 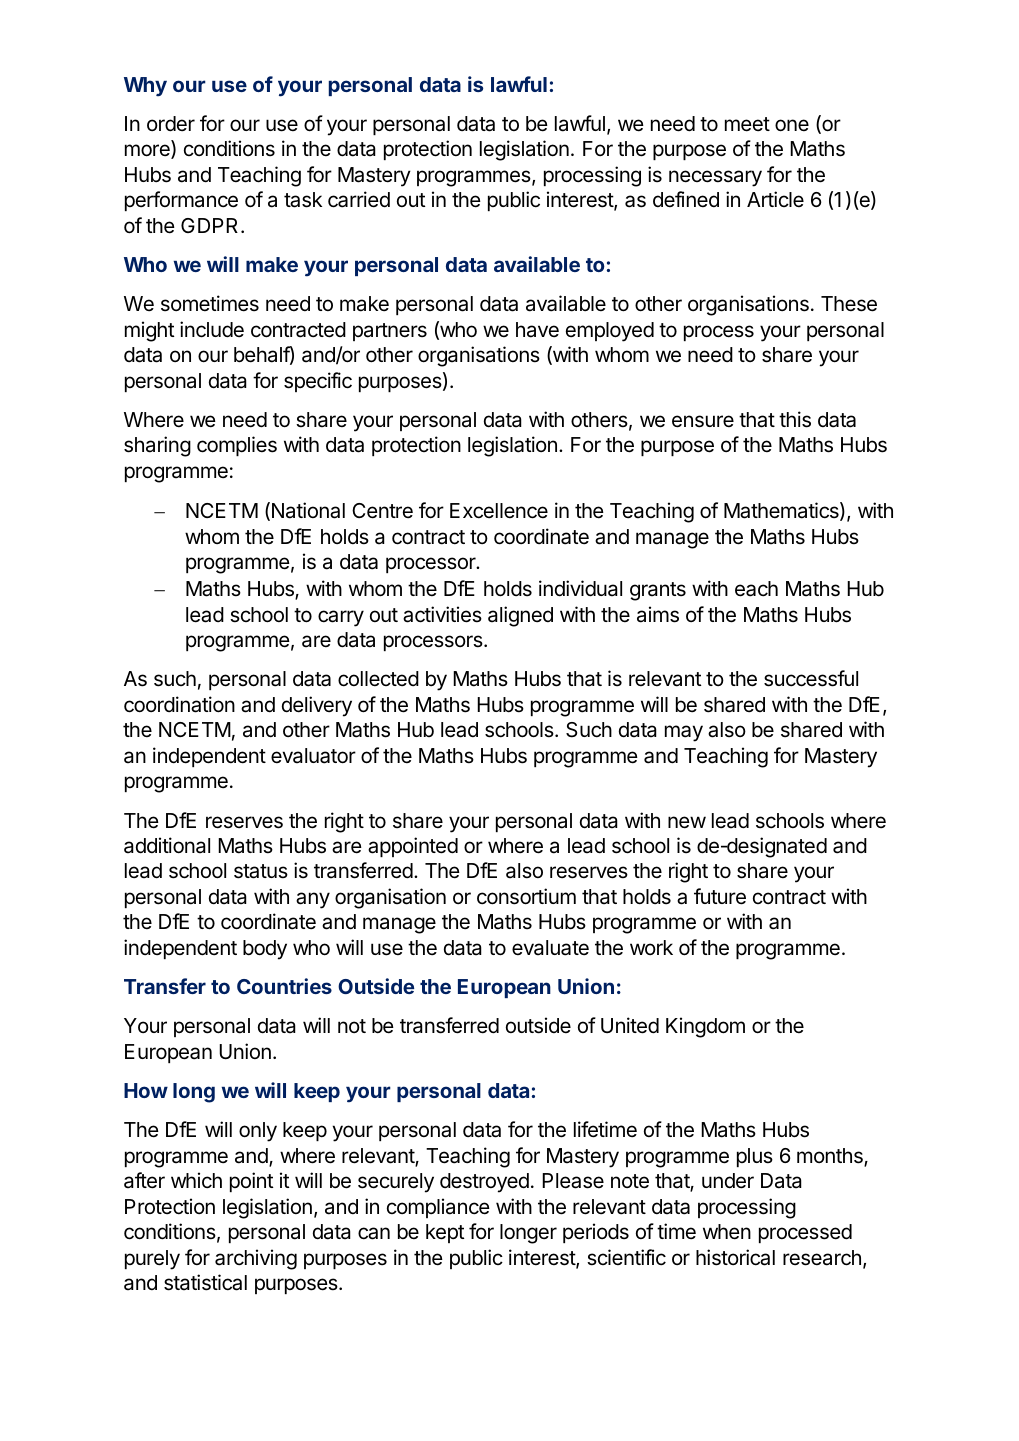 I want to click on order, so click(x=171, y=124).
